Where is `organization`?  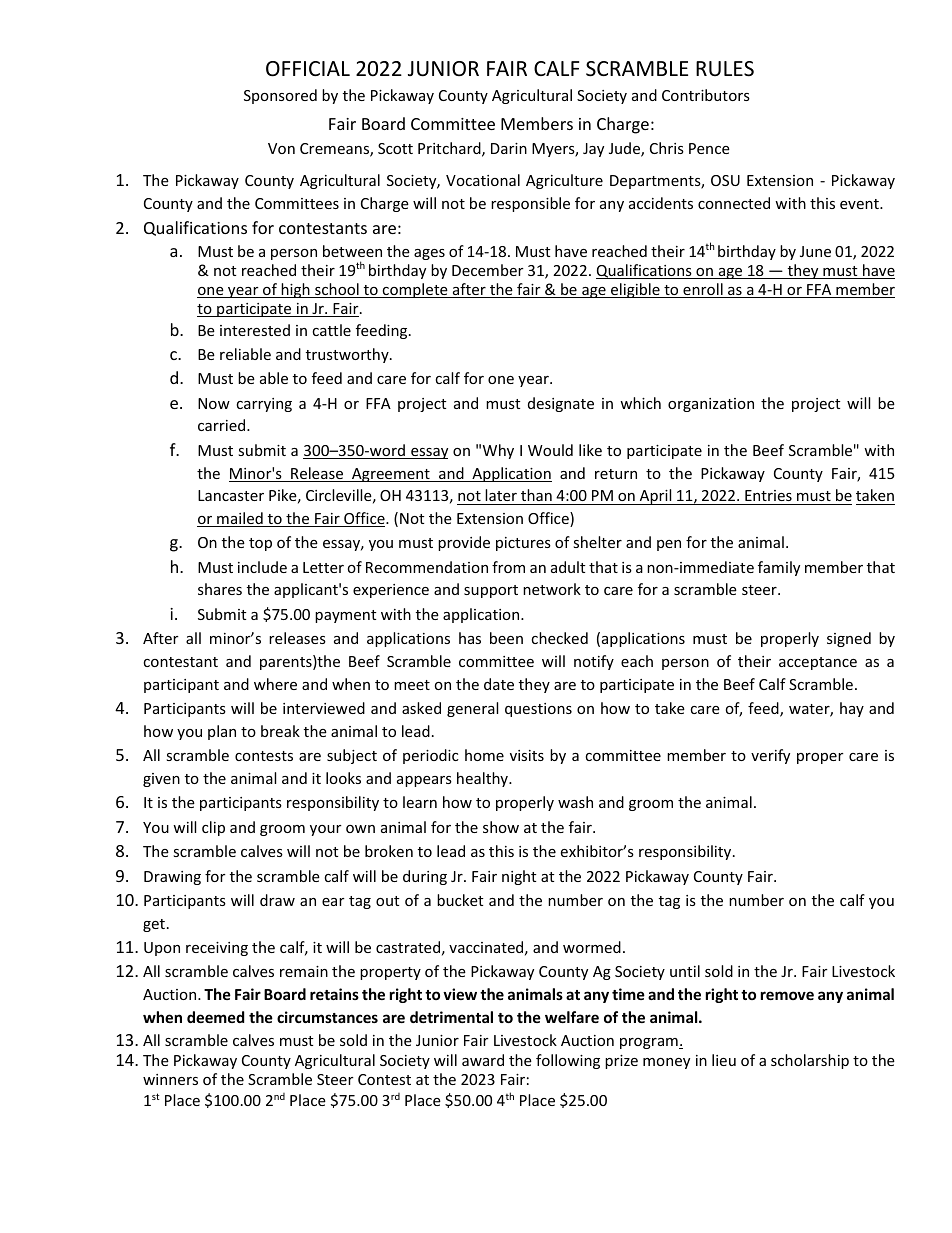 organization is located at coordinates (711, 405).
